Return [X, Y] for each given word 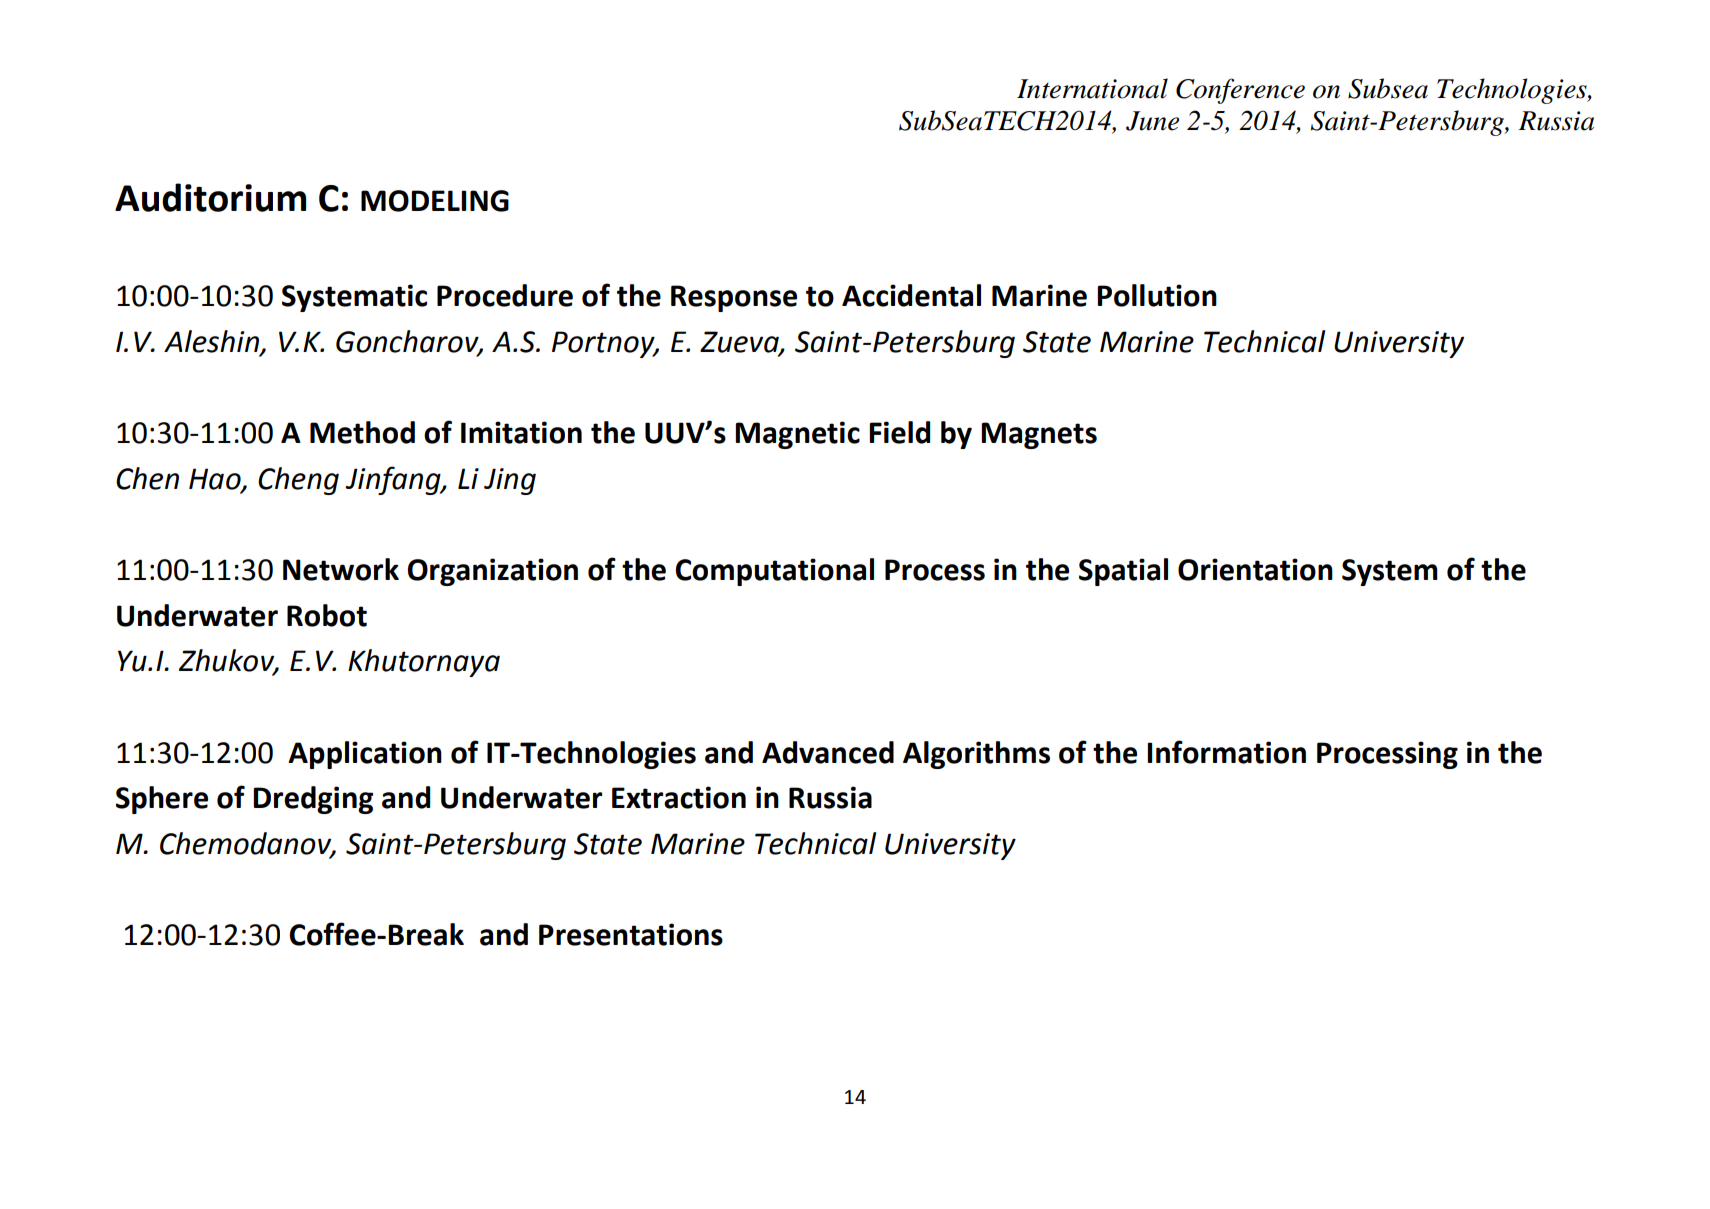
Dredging [313, 800]
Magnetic [797, 435]
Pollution [1157, 295]
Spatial [1123, 572]
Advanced [828, 752]
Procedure [505, 295]
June [1152, 121]
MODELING [435, 201]
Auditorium [210, 197]
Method [362, 432]
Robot [327, 615]
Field [899, 432]
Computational [775, 572]
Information [1226, 752]
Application [365, 755]
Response [734, 298]
